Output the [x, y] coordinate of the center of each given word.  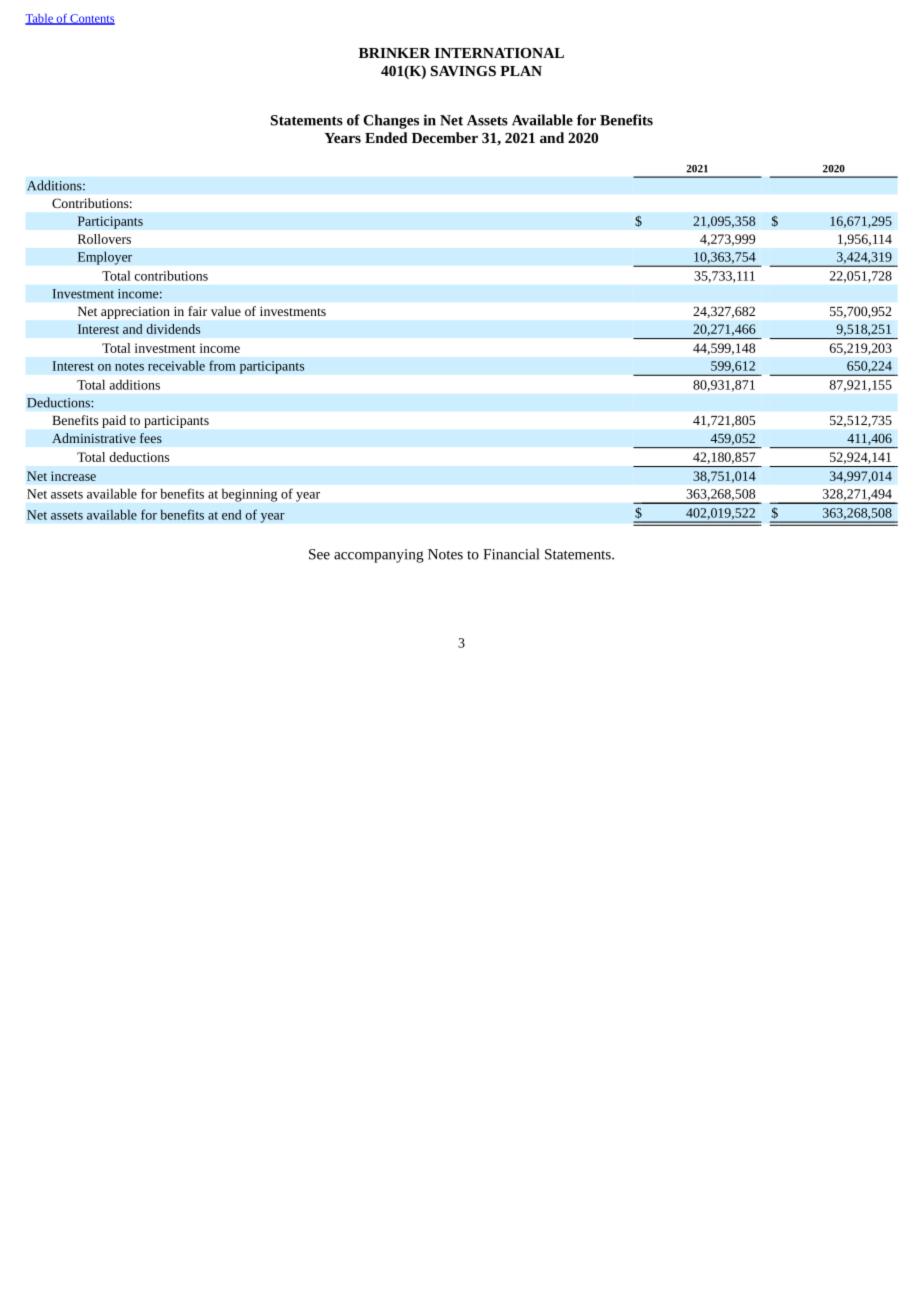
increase [73, 476]
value [226, 311]
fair [197, 311]
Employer [104, 258]
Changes [391, 121]
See [319, 554]
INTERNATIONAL [499, 53]
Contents [91, 19]
